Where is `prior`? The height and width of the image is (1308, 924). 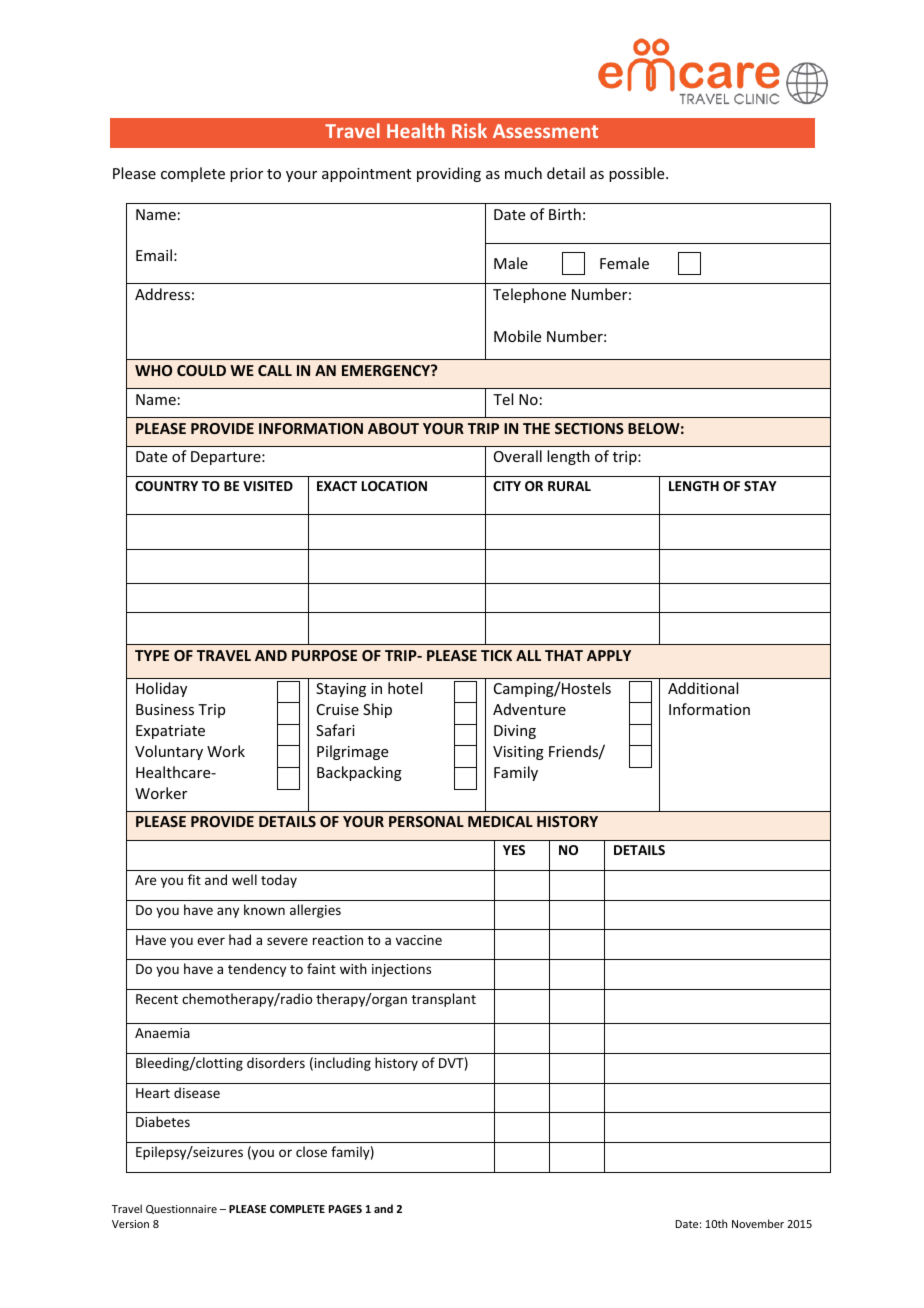 prior is located at coordinates (246, 175).
